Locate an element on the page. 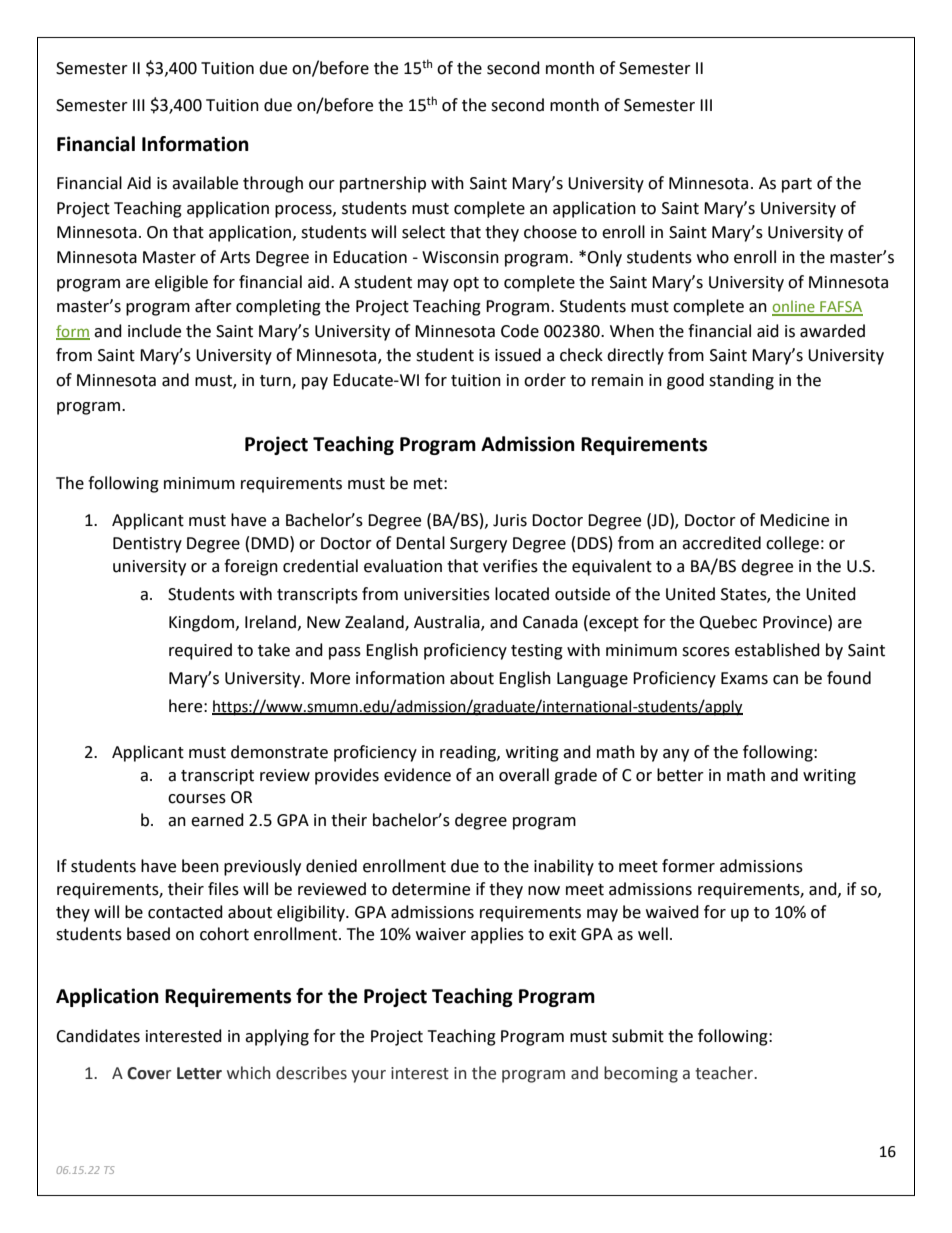 This page has height=1233, width=952. available is located at coordinates (205, 183).
